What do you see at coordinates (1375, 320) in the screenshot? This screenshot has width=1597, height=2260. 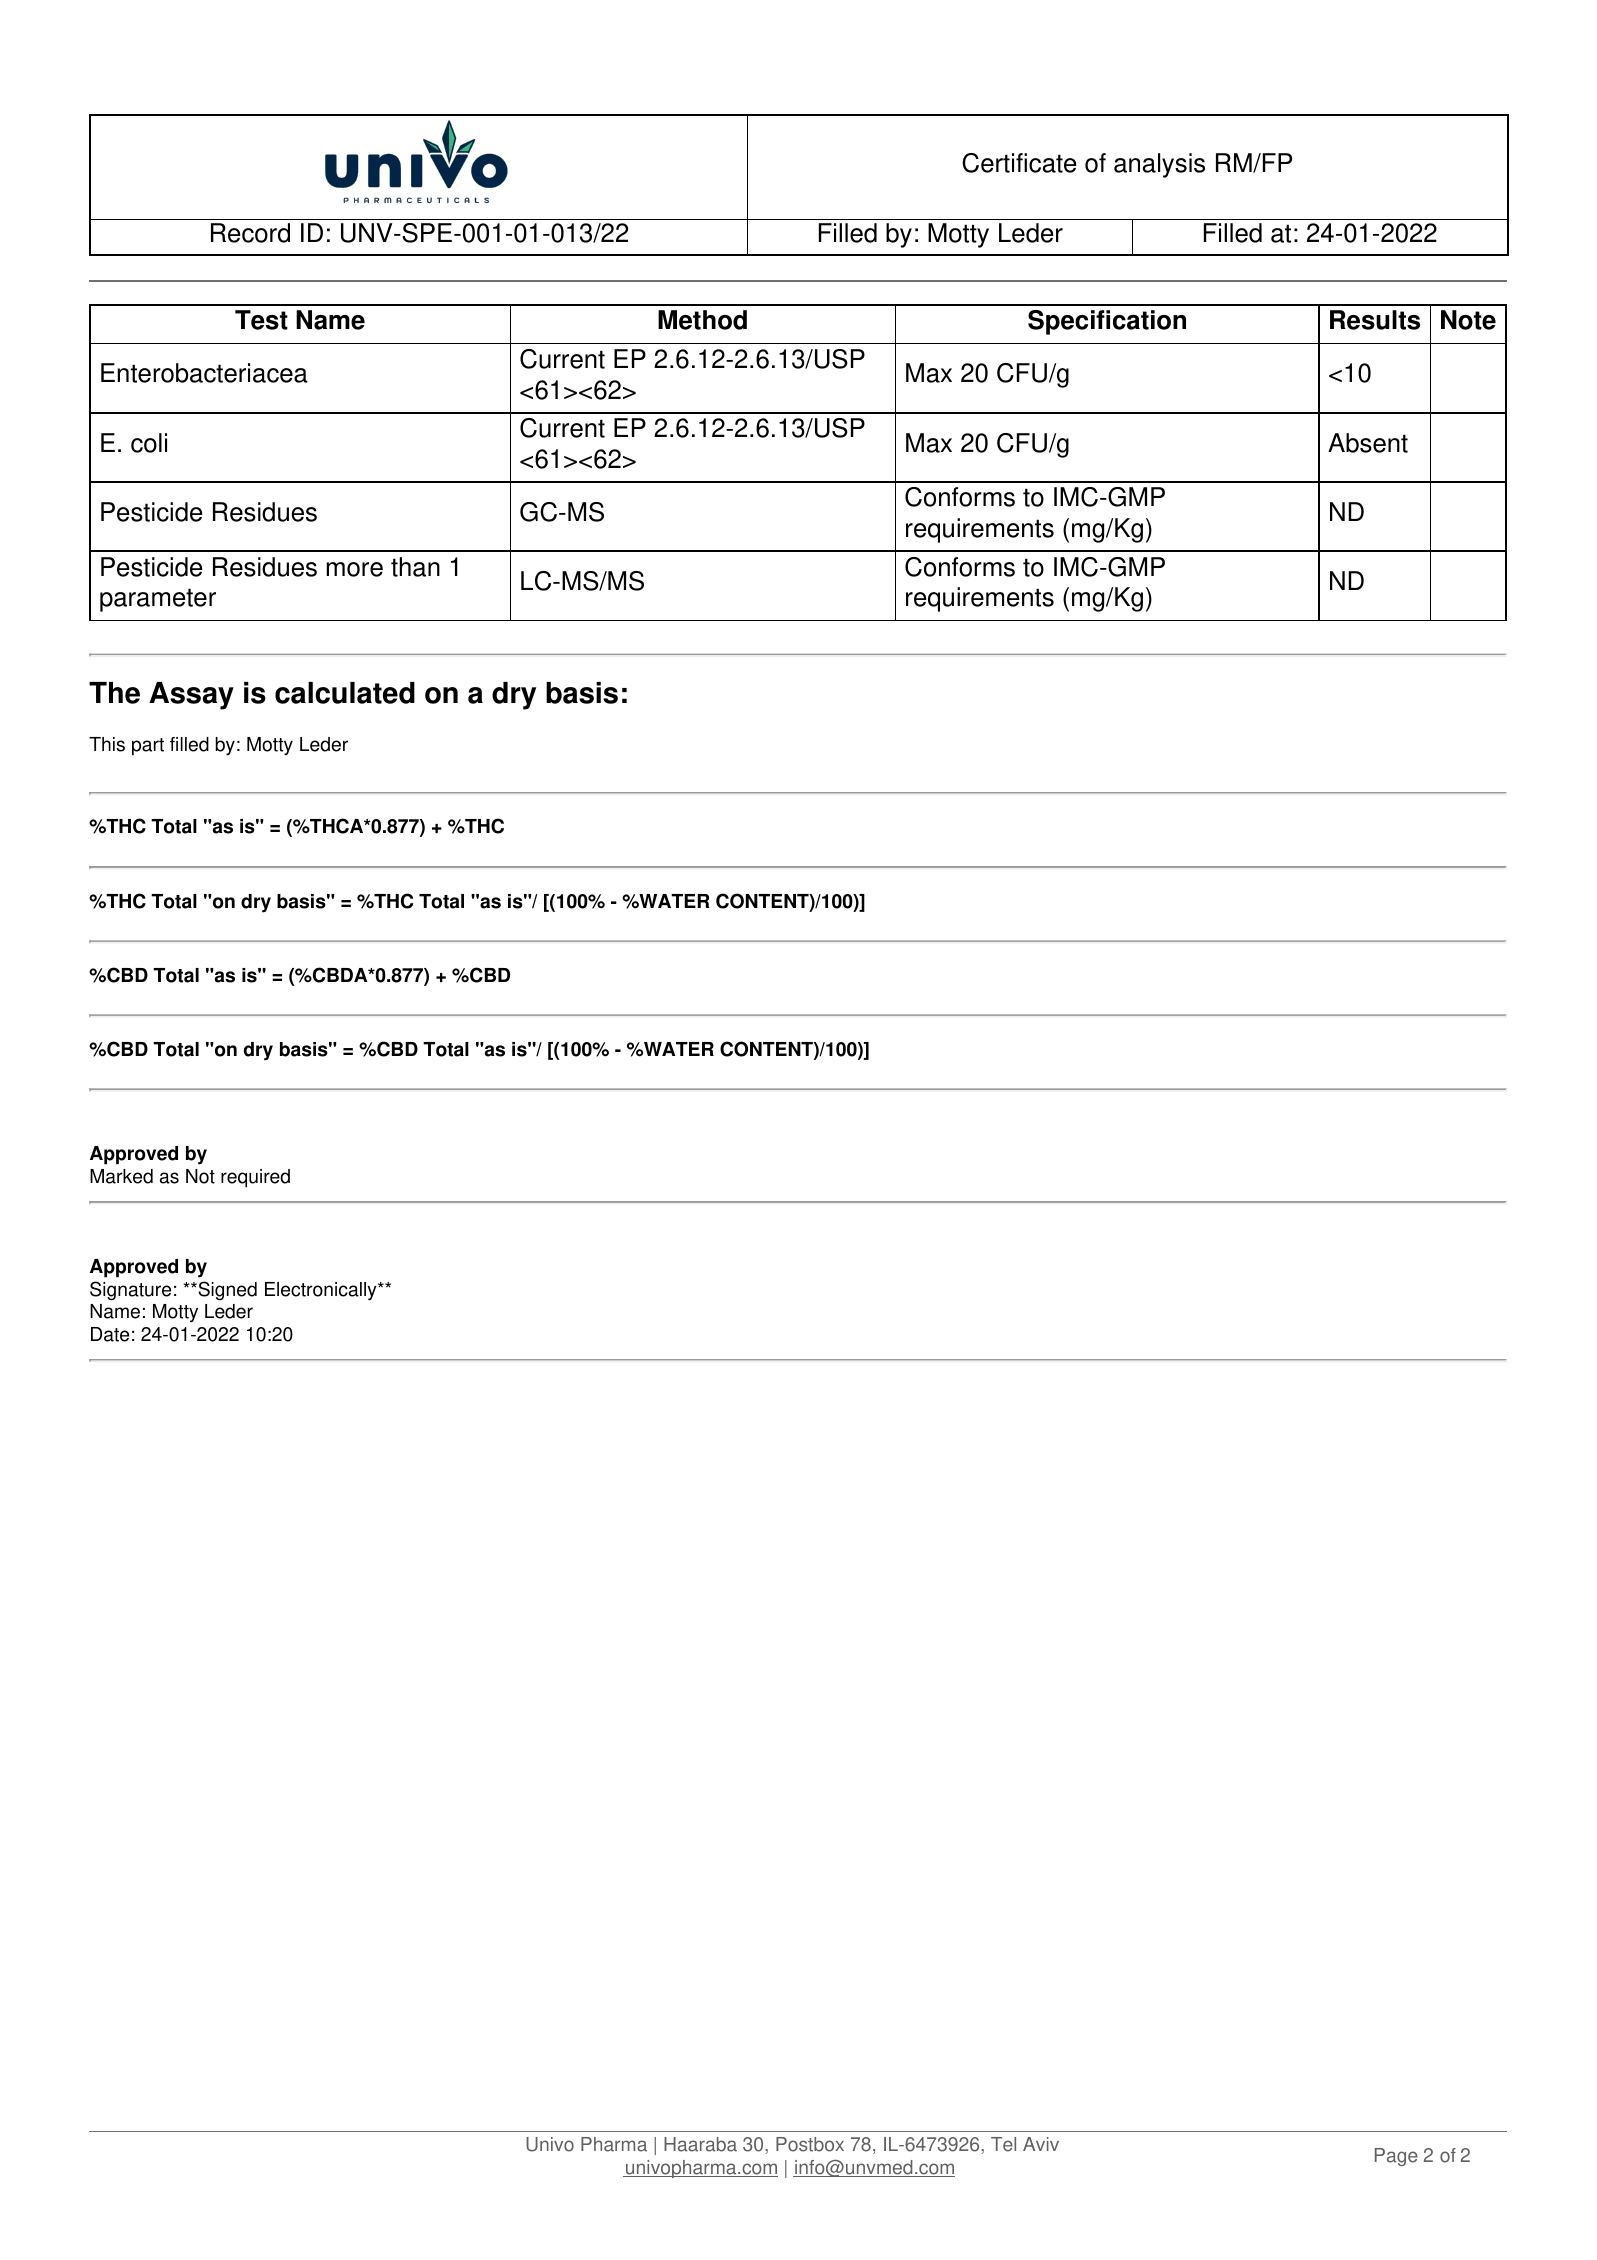 I see `Results` at bounding box center [1375, 320].
